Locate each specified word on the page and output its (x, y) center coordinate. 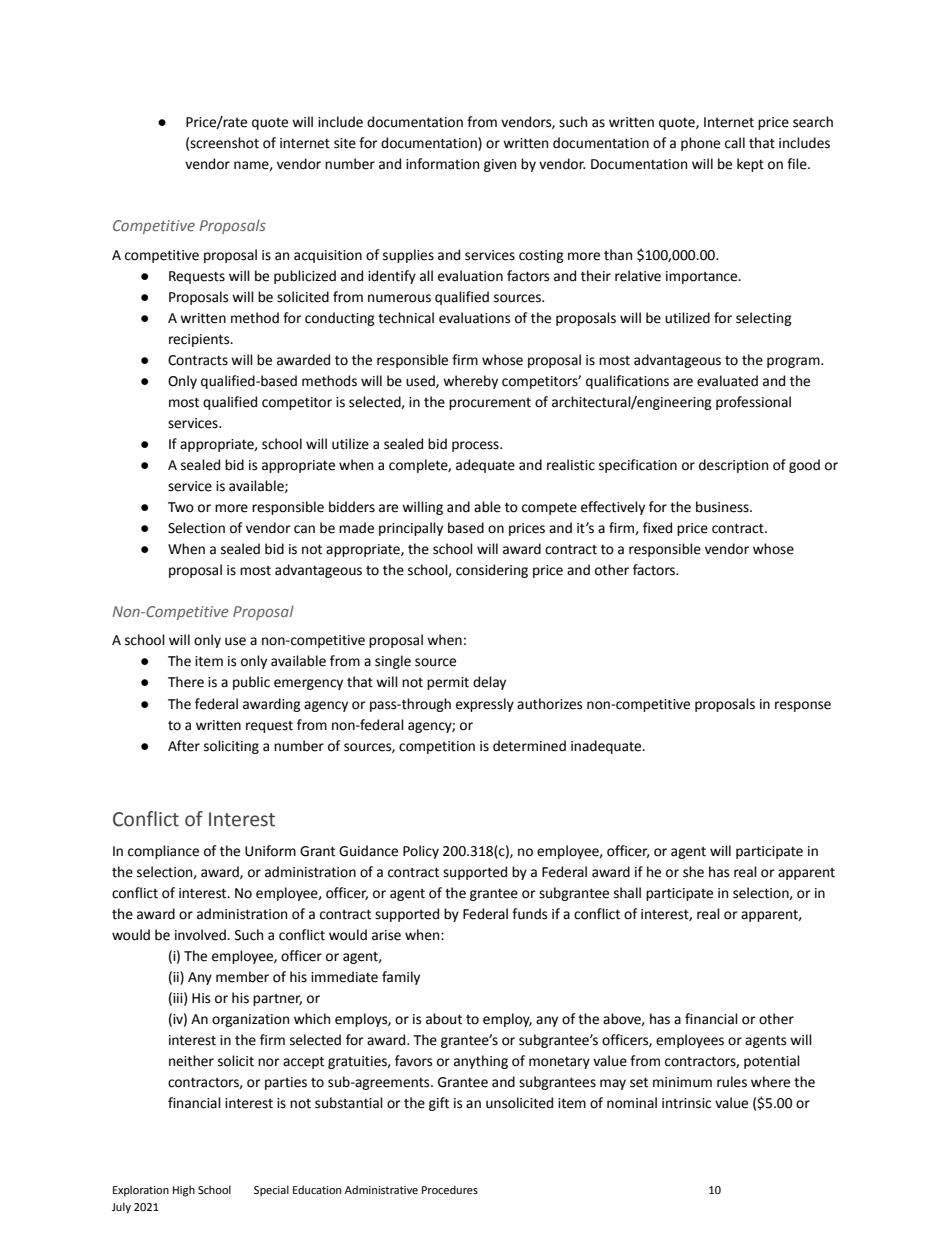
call (735, 143)
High (184, 1191)
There (186, 682)
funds (529, 914)
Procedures (450, 1189)
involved (201, 935)
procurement (490, 404)
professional (753, 403)
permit (448, 683)
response (803, 706)
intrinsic (686, 1103)
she (693, 872)
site (345, 143)
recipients (200, 340)
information (442, 164)
